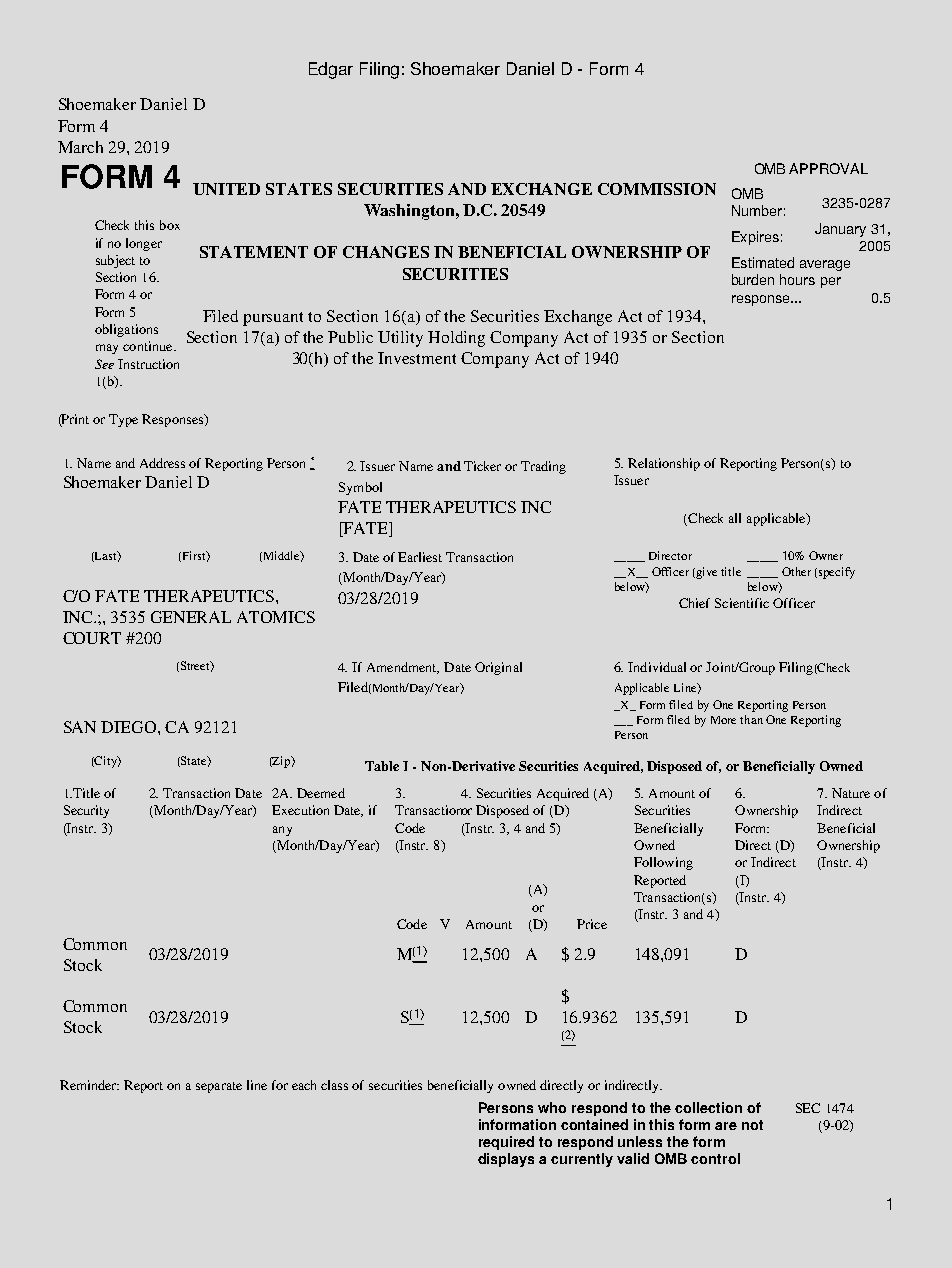 The height and width of the page is (1268, 952). I want to click on continue, so click(149, 346).
